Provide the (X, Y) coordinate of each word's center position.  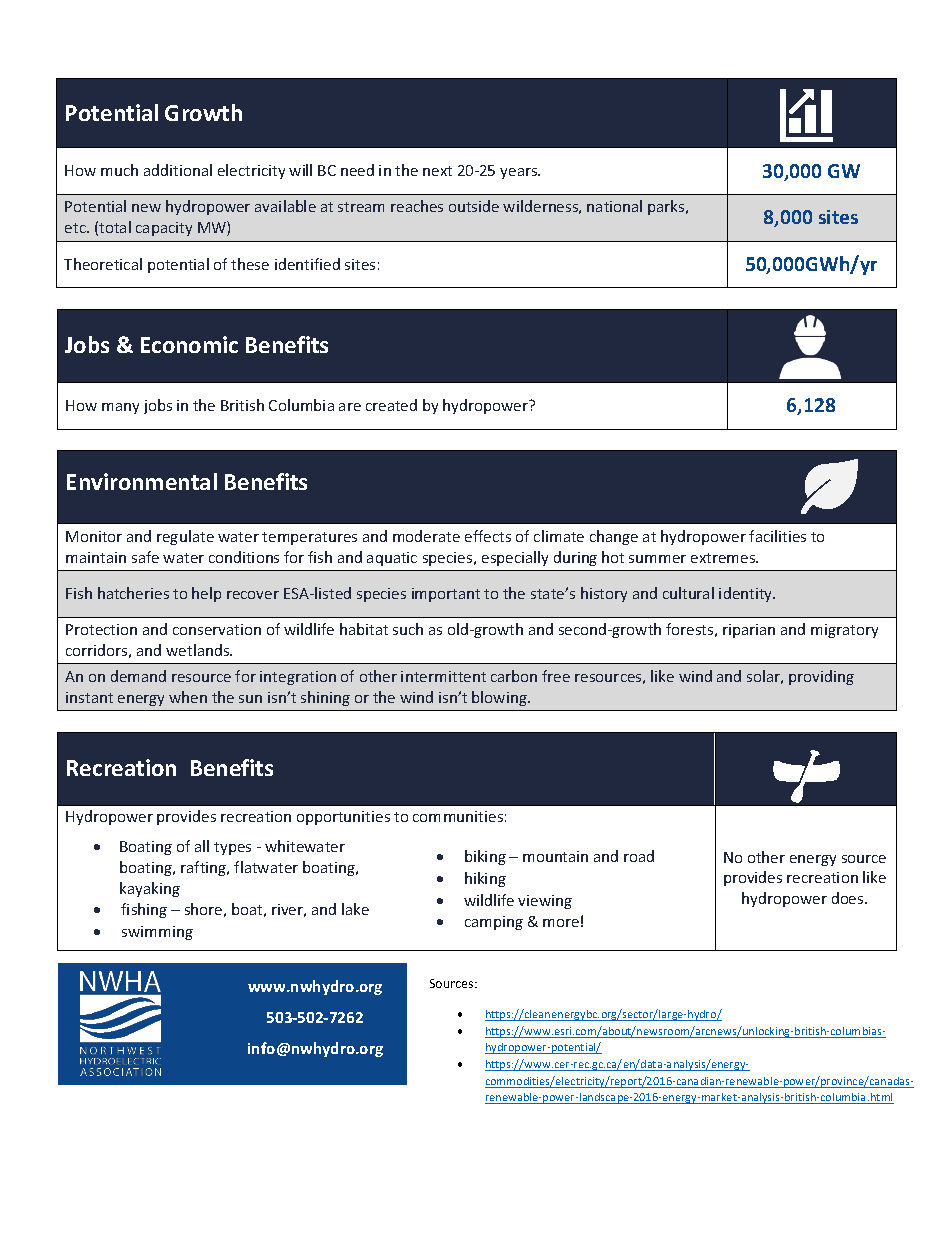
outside (474, 206)
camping (494, 923)
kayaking (150, 889)
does (849, 898)
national (614, 206)
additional (178, 170)
